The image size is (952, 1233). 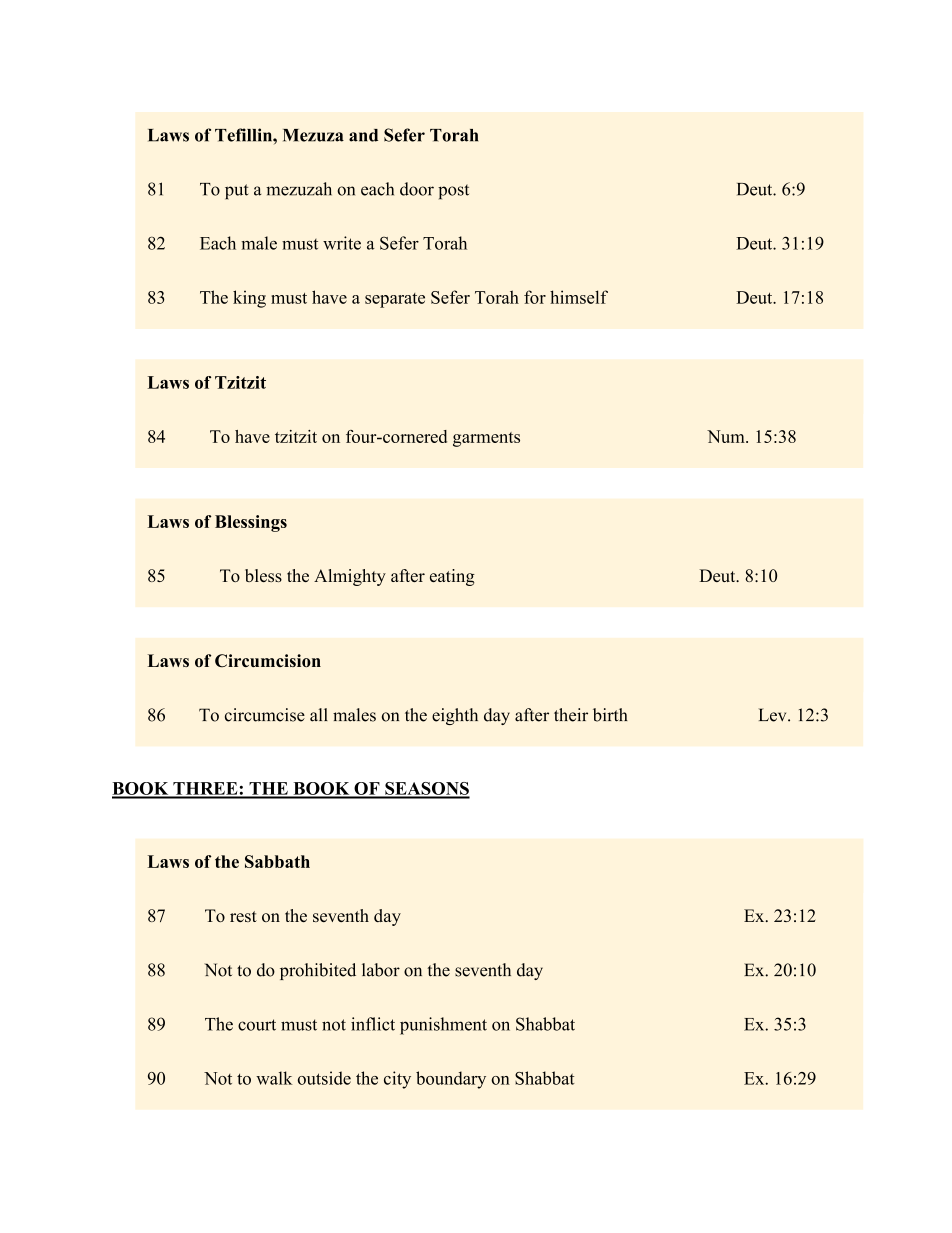 What do you see at coordinates (350, 577) in the image?
I see `Almighty` at bounding box center [350, 577].
